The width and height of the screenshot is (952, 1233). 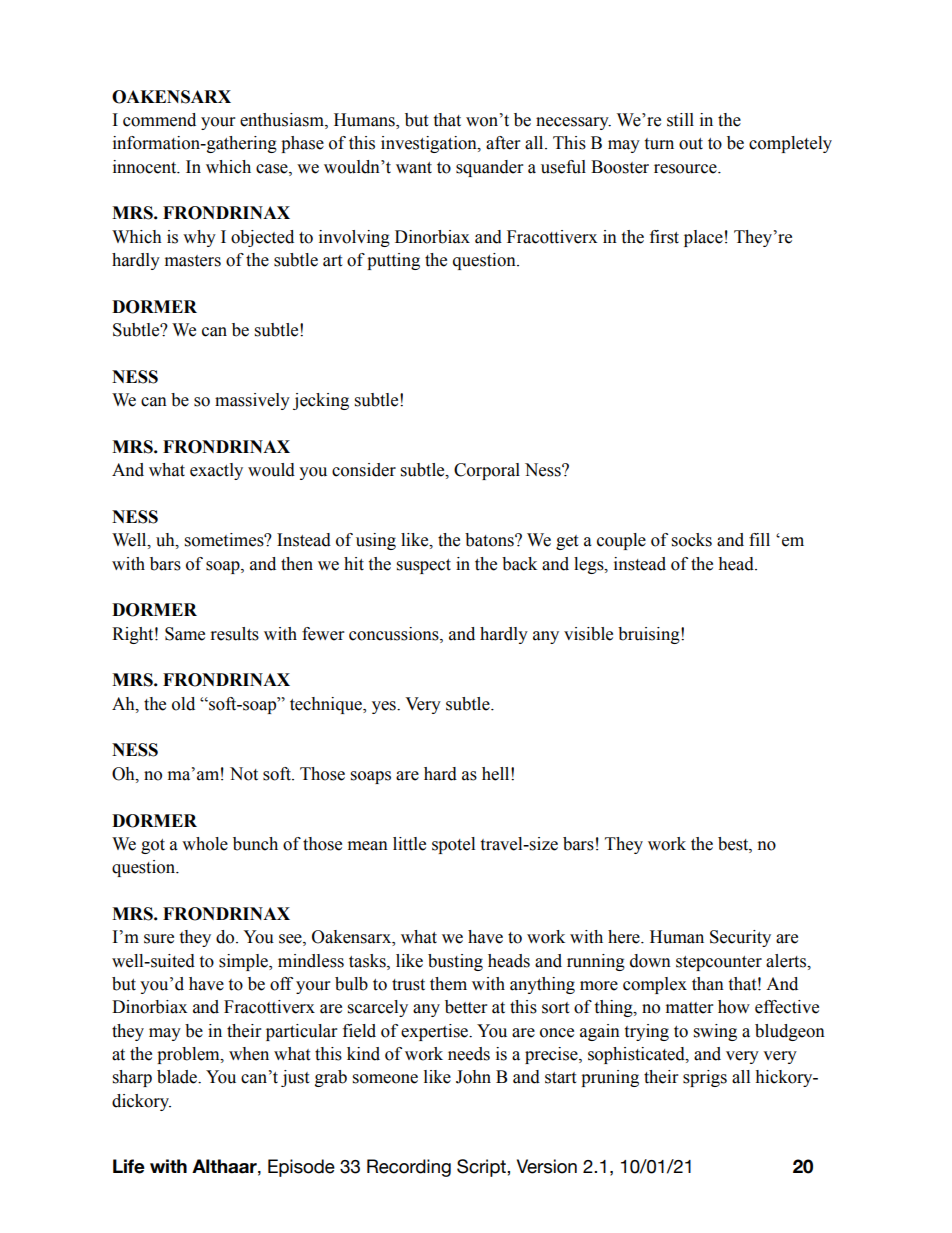 What do you see at coordinates (588, 634) in the screenshot?
I see `visible` at bounding box center [588, 634].
